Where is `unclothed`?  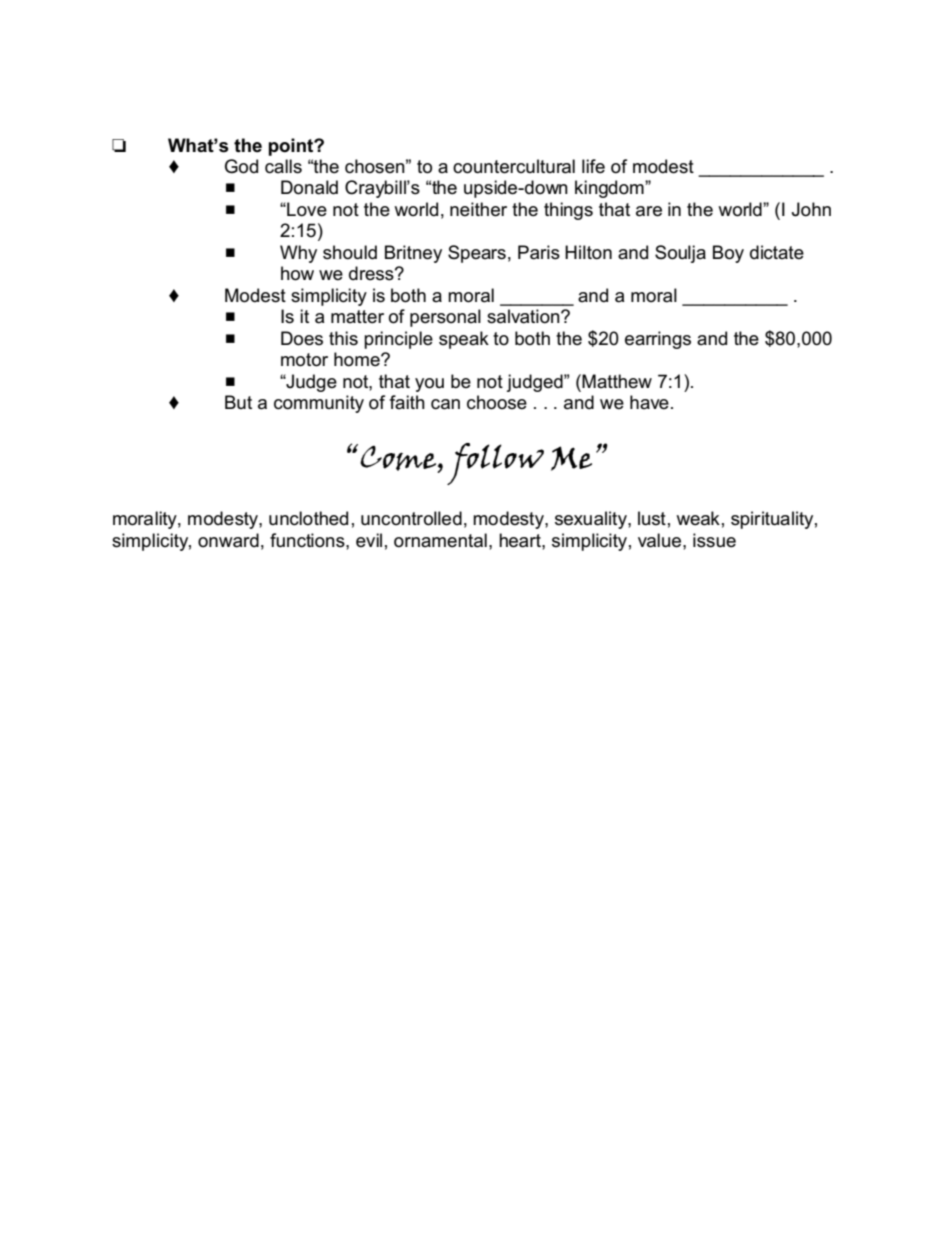
unclothed is located at coordinates (308, 518).
